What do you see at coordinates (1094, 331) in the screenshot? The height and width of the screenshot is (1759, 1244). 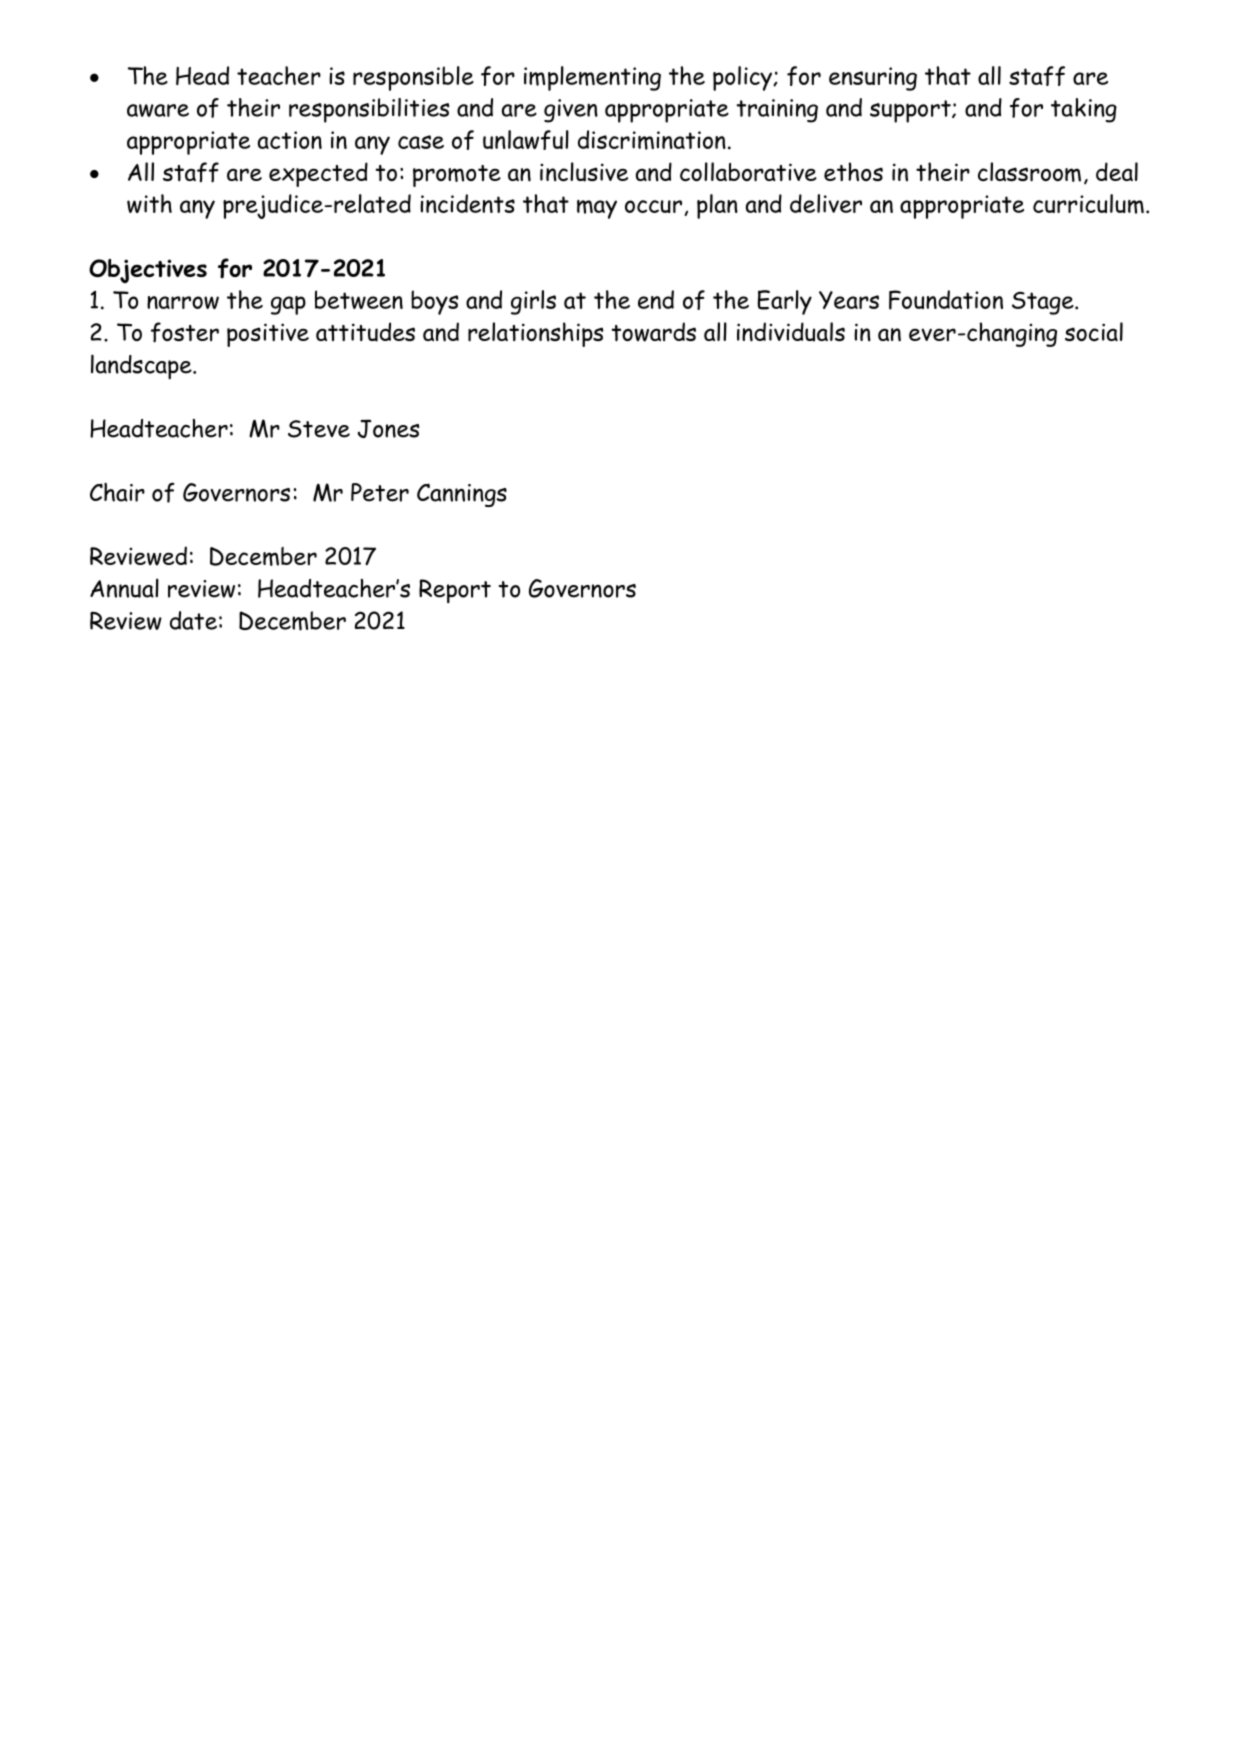 I see `social` at bounding box center [1094, 331].
